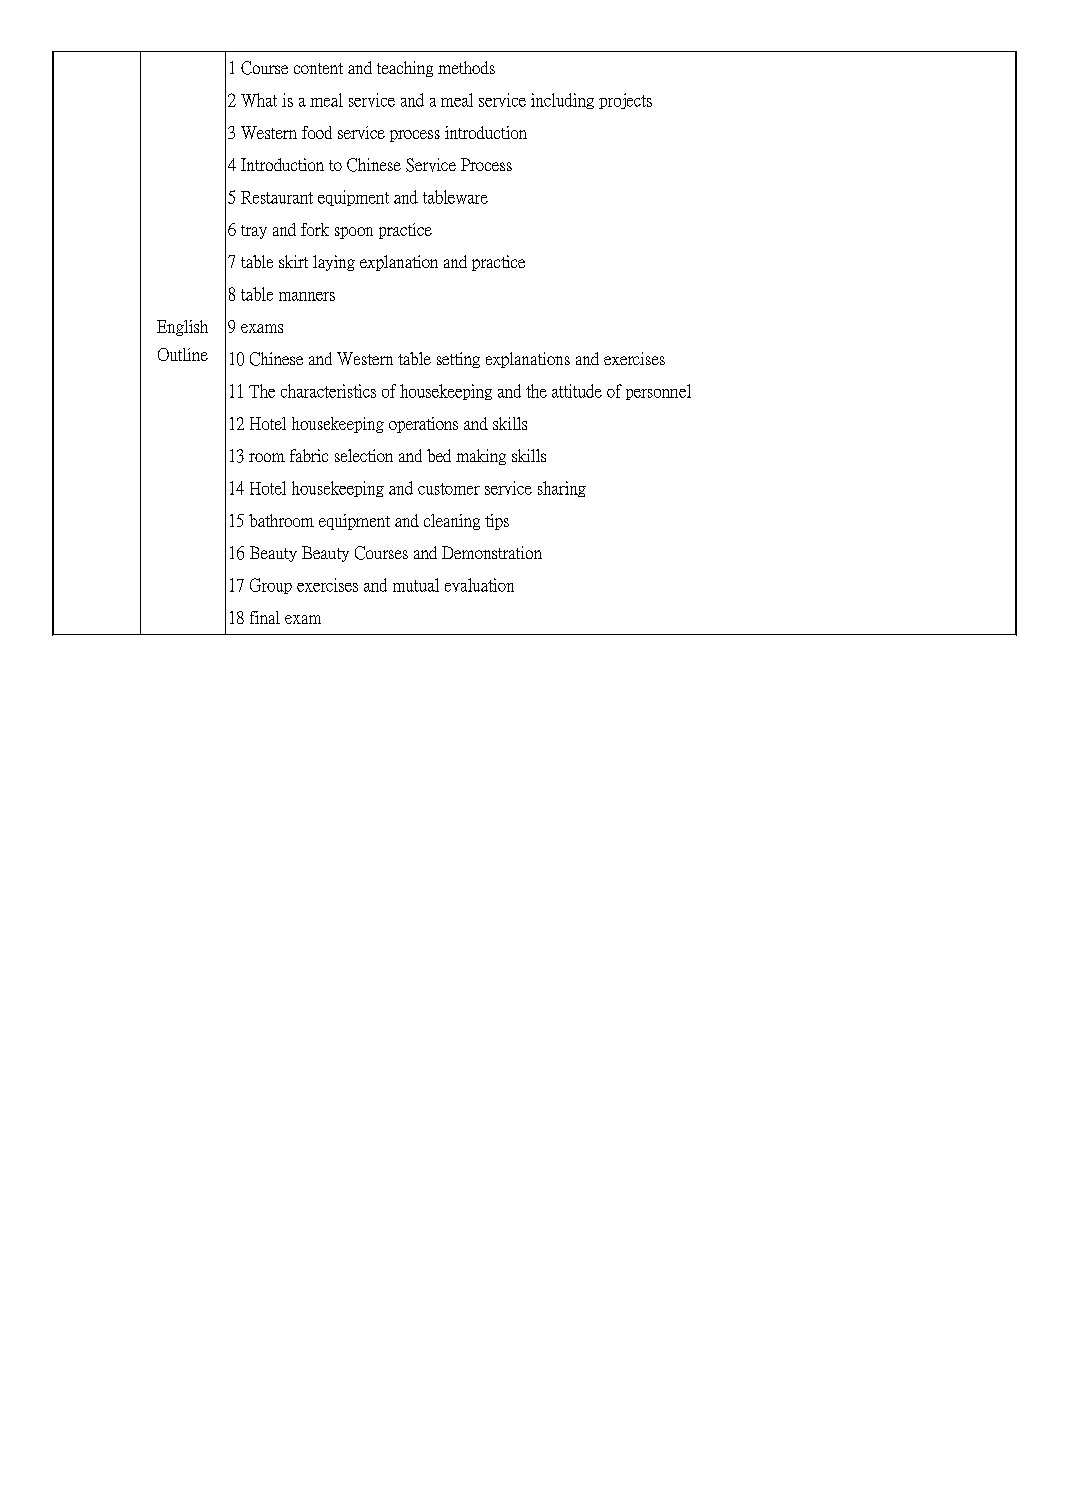  I want to click on mutual, so click(416, 585).
